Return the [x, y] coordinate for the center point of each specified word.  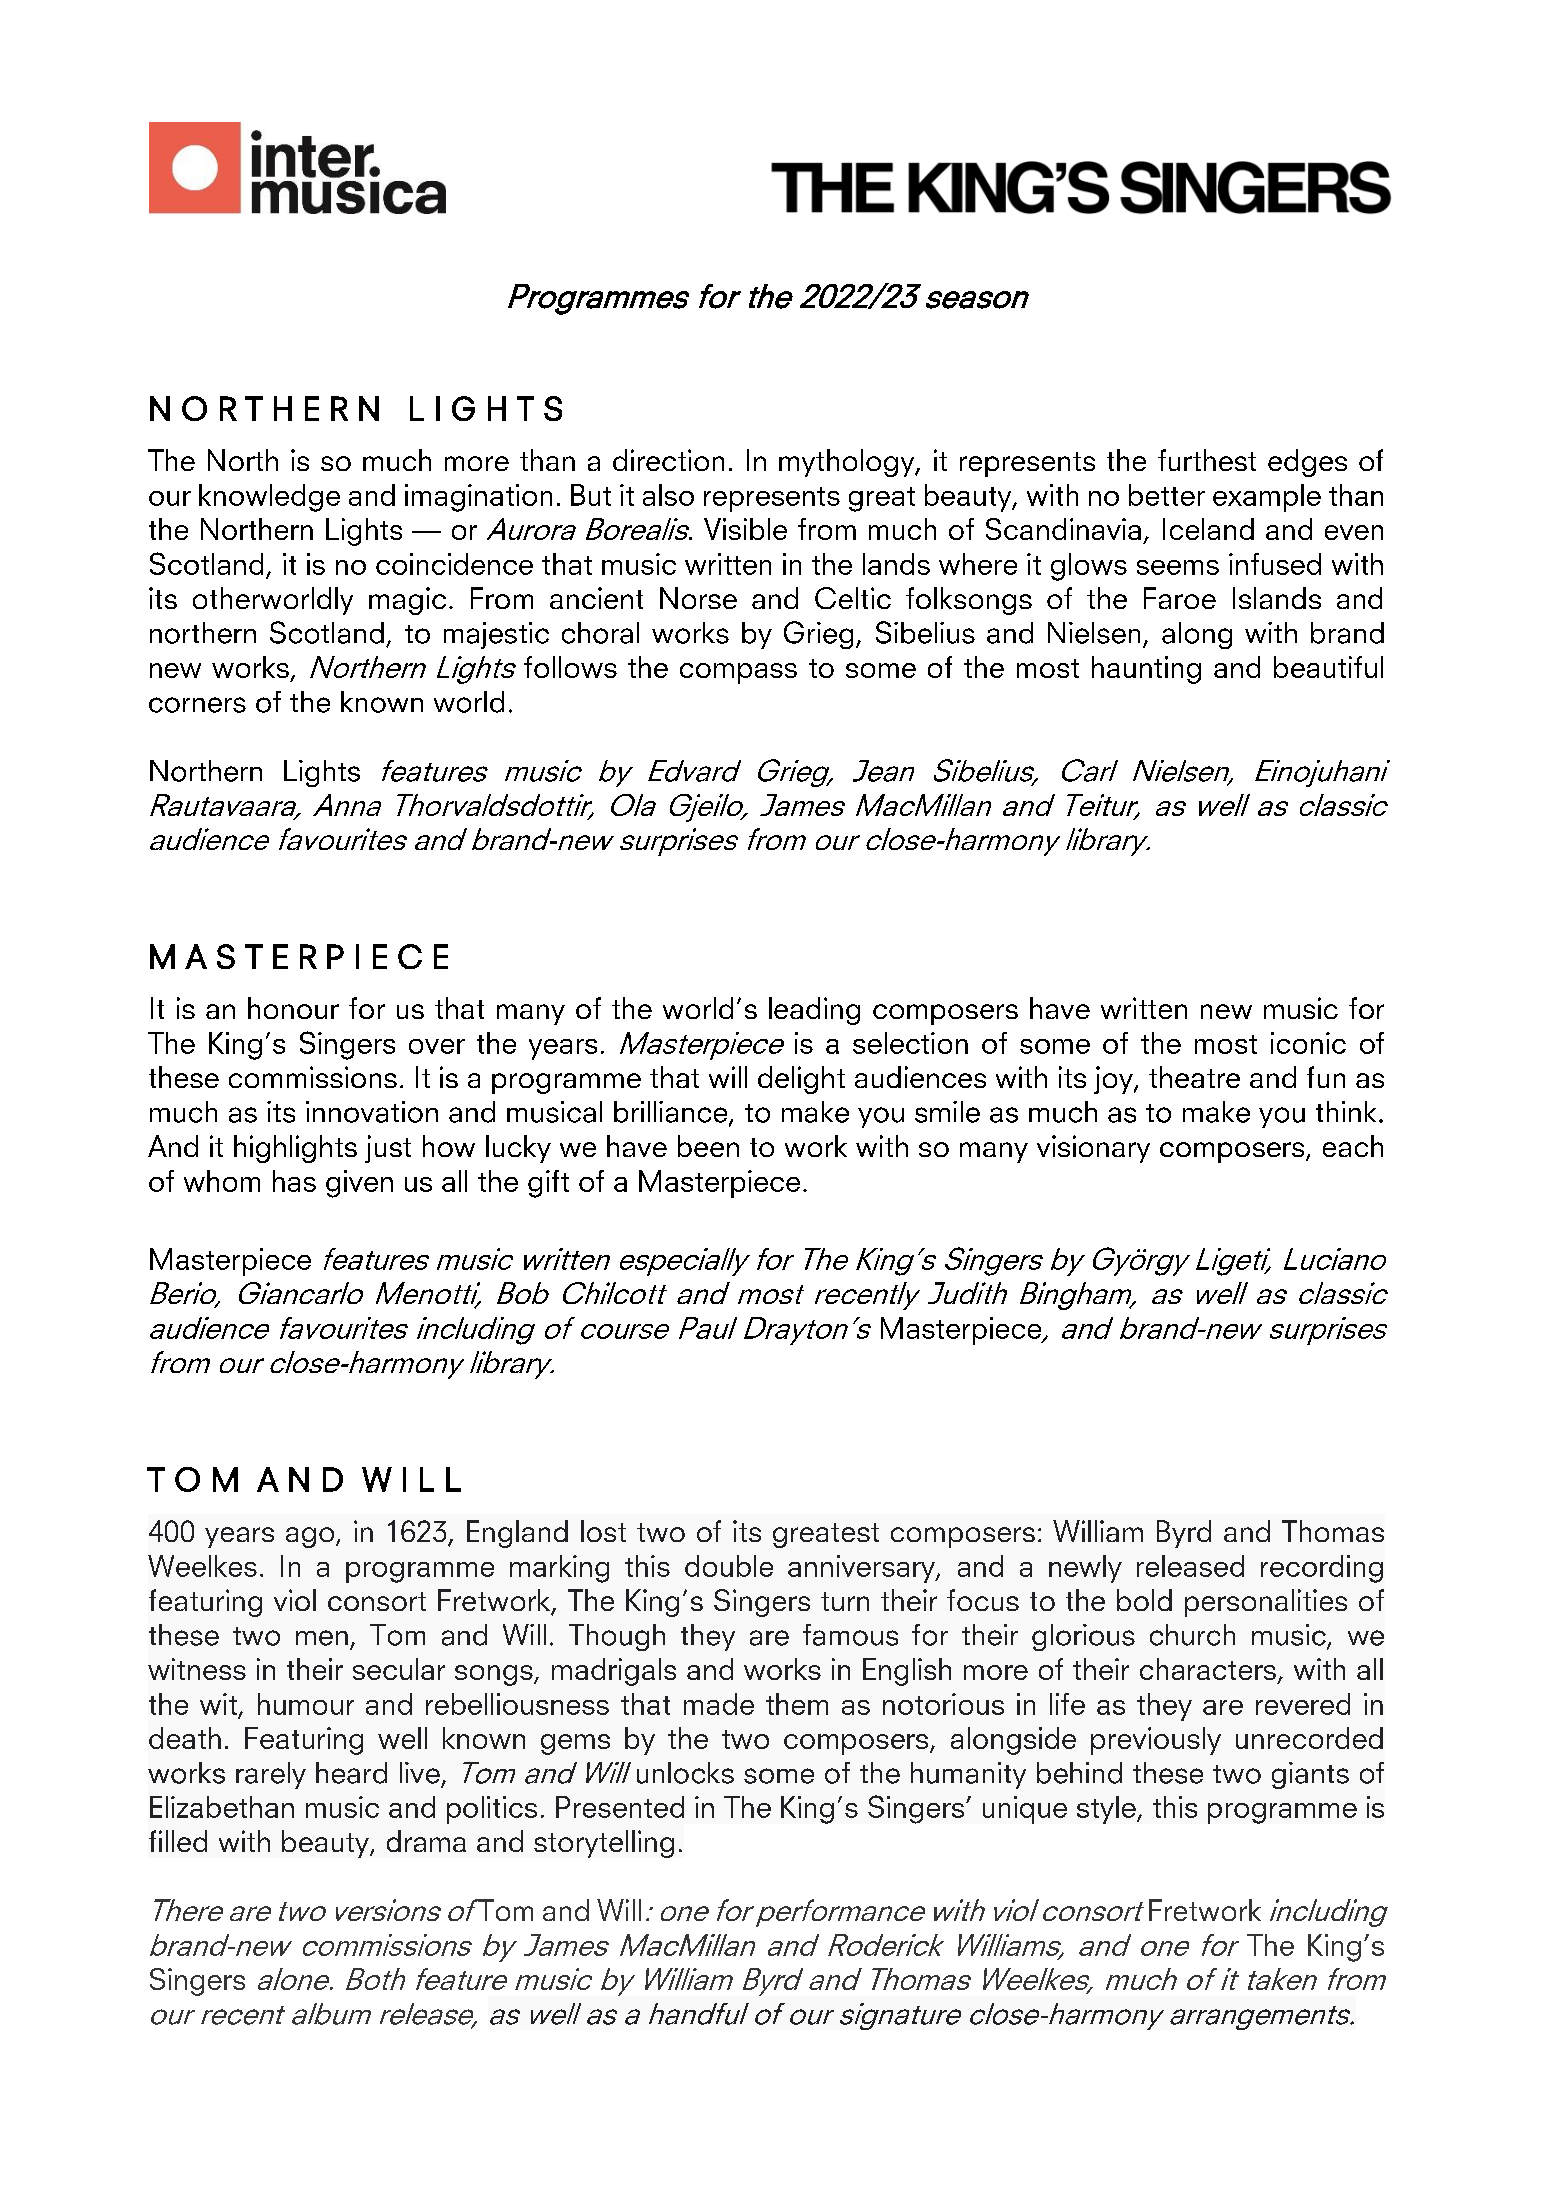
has [294, 1181]
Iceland [1208, 529]
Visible [745, 529]
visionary [1093, 1149]
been [708, 1146]
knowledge [269, 498]
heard [351, 1773]
